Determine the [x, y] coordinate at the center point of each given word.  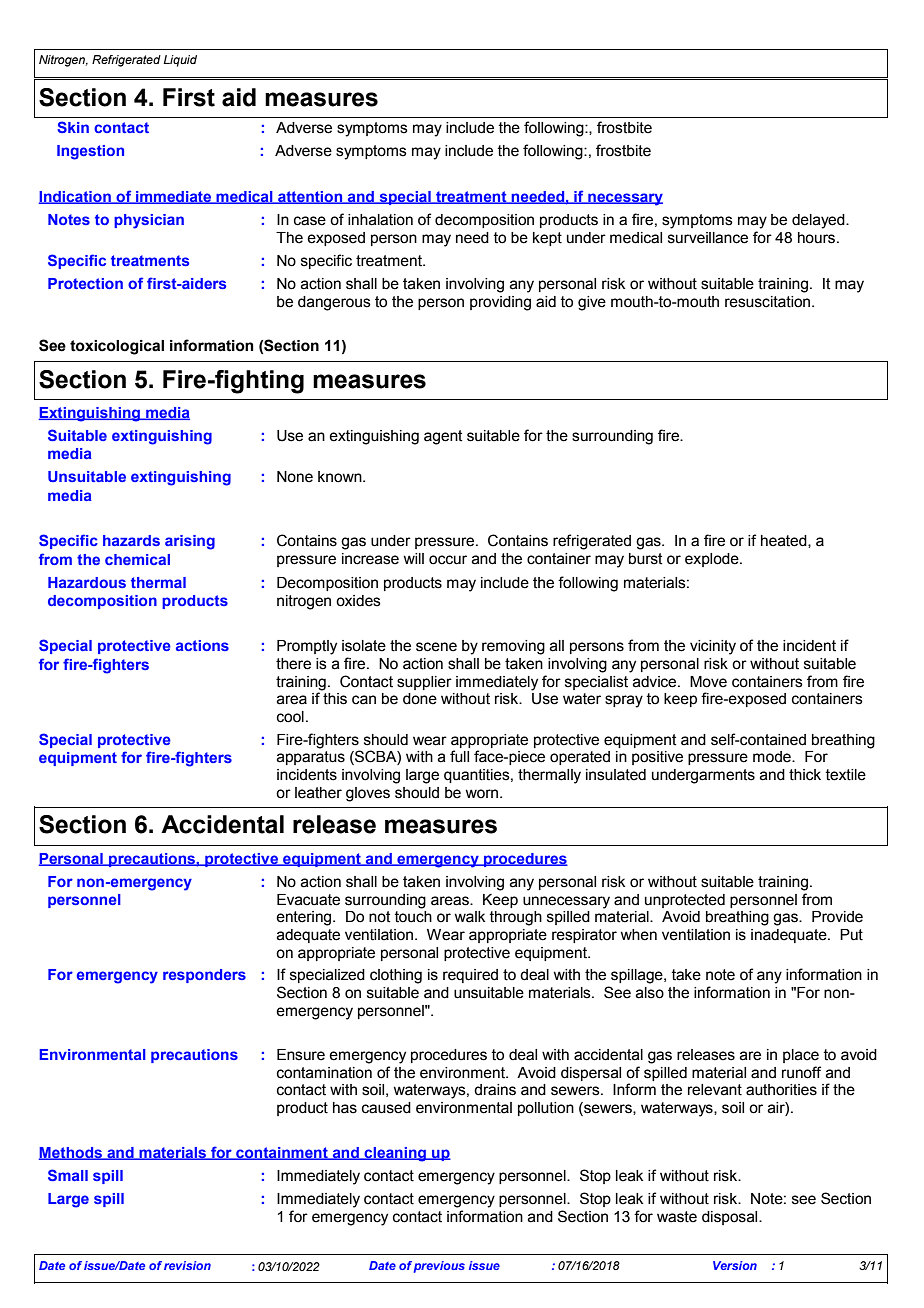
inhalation [380, 220]
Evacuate [308, 900]
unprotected [685, 901]
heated [785, 541]
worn [481, 794]
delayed [819, 221]
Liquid [180, 61]
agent [443, 437]
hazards [131, 540]
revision [187, 1265]
